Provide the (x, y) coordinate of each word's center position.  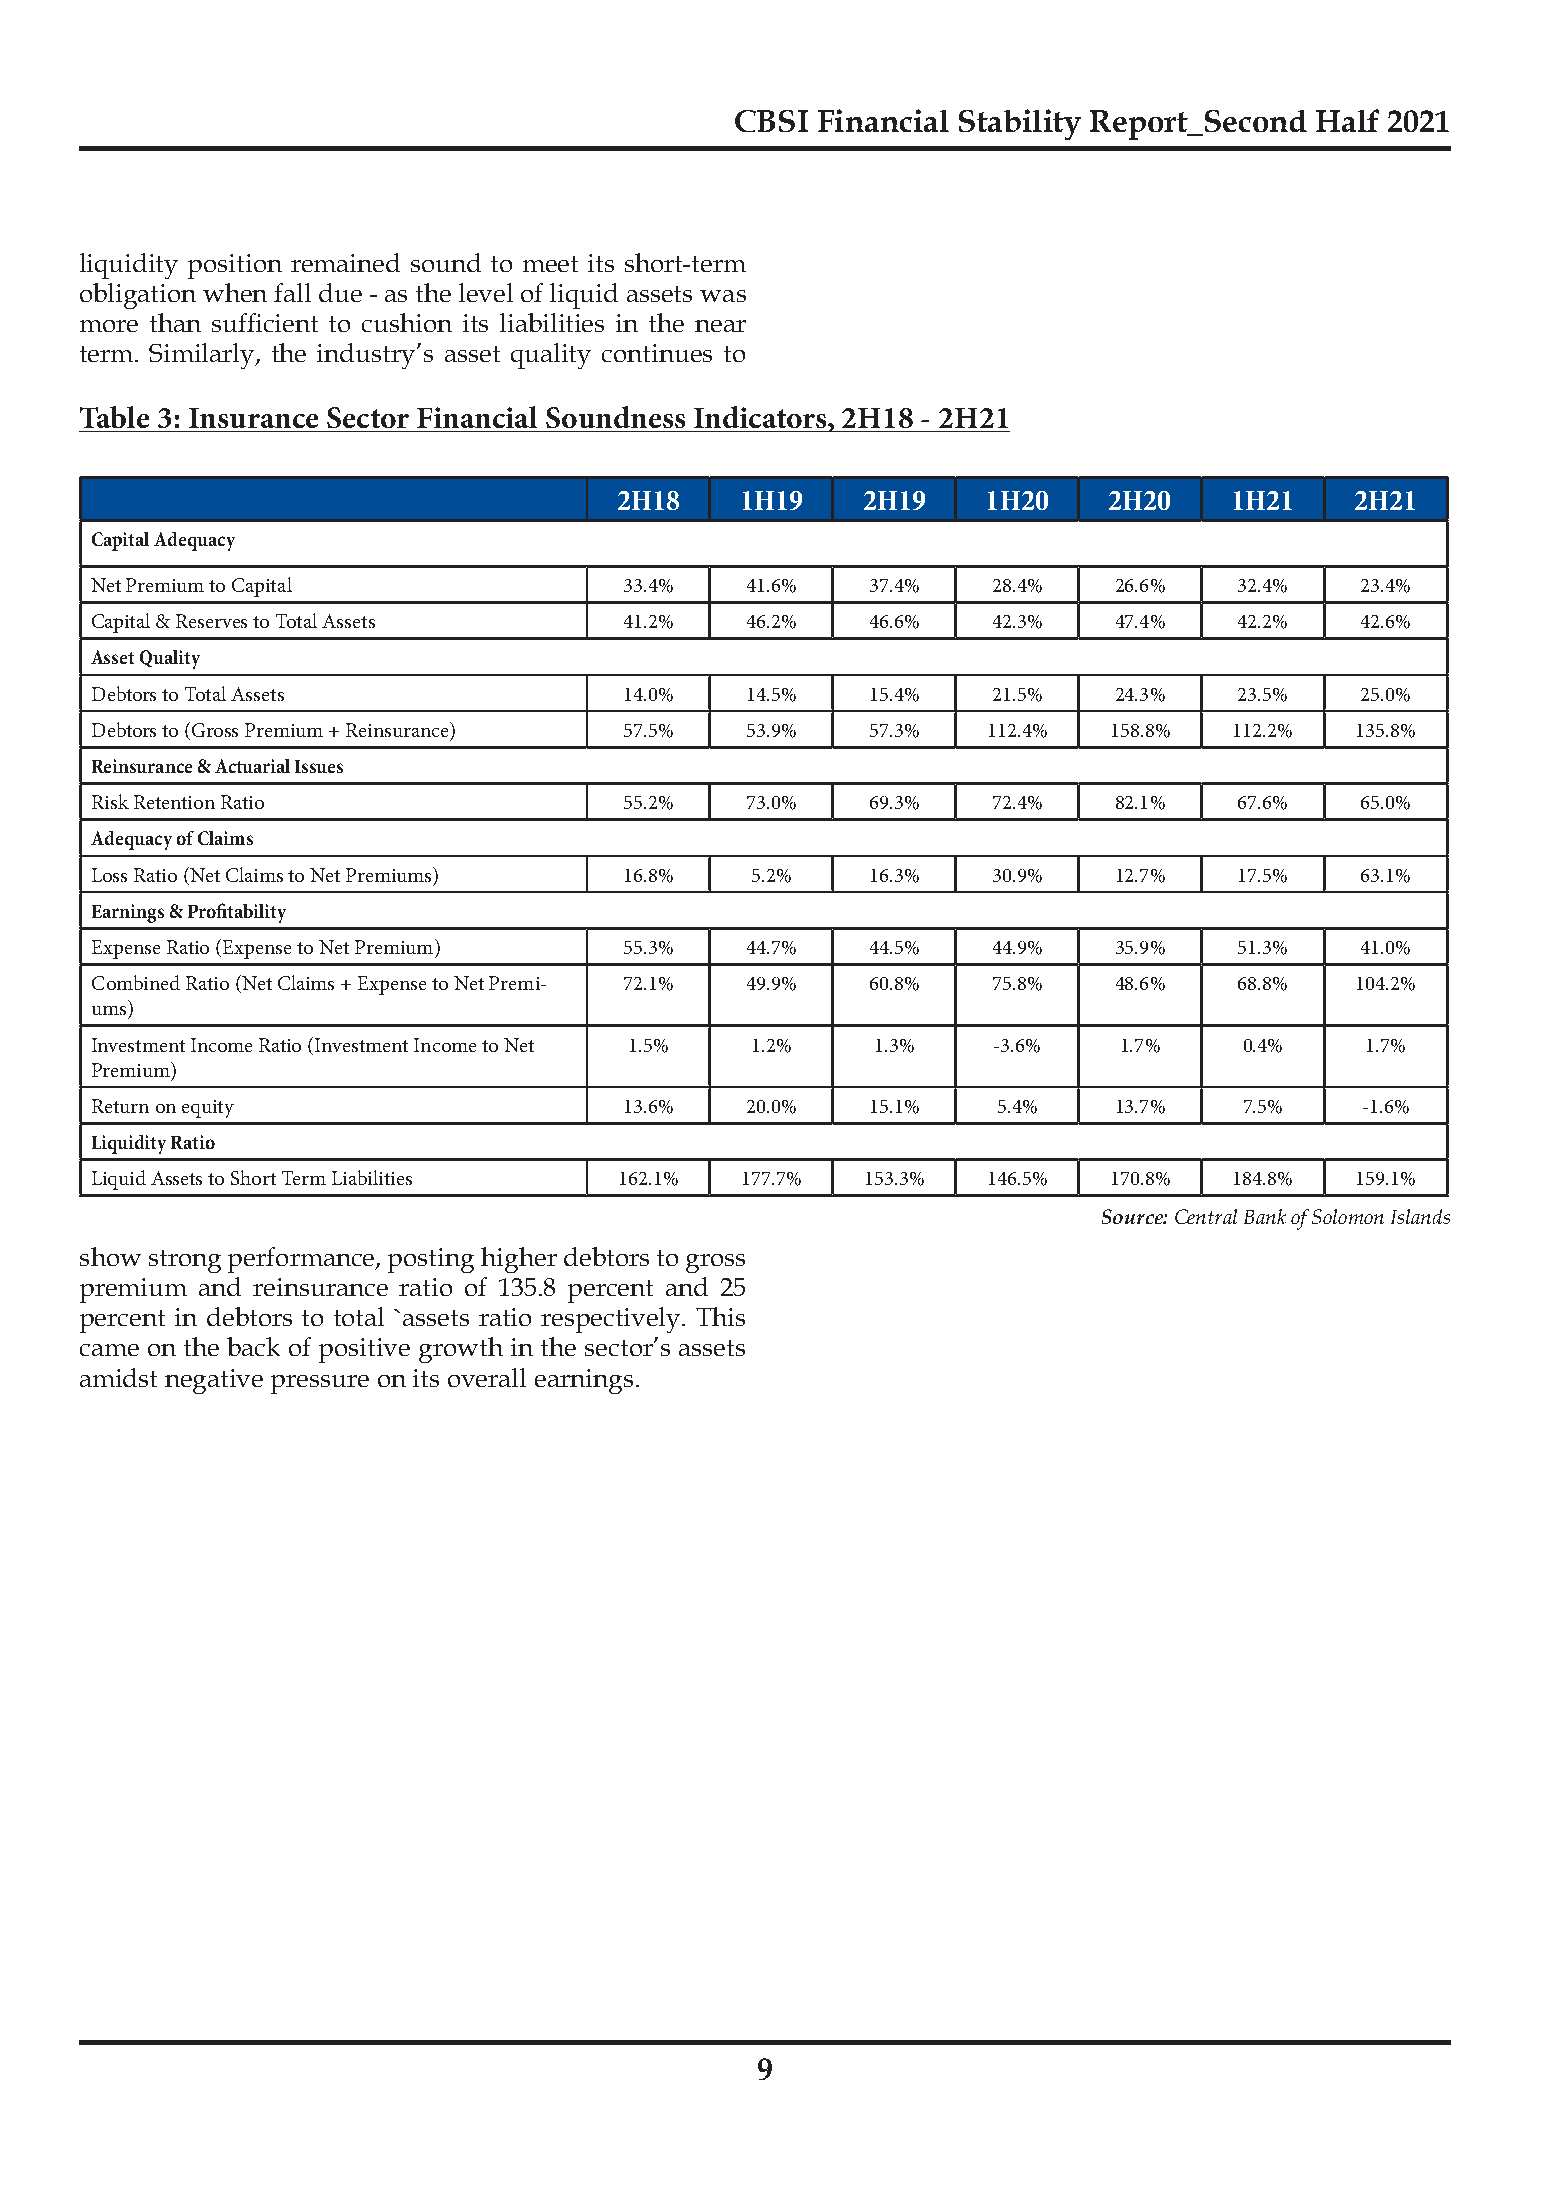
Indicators (761, 417)
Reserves (211, 621)
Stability (1020, 124)
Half (1347, 120)
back (253, 1346)
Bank (1265, 1216)
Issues (319, 766)
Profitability (237, 913)
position (235, 266)
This (720, 1316)
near (720, 326)
